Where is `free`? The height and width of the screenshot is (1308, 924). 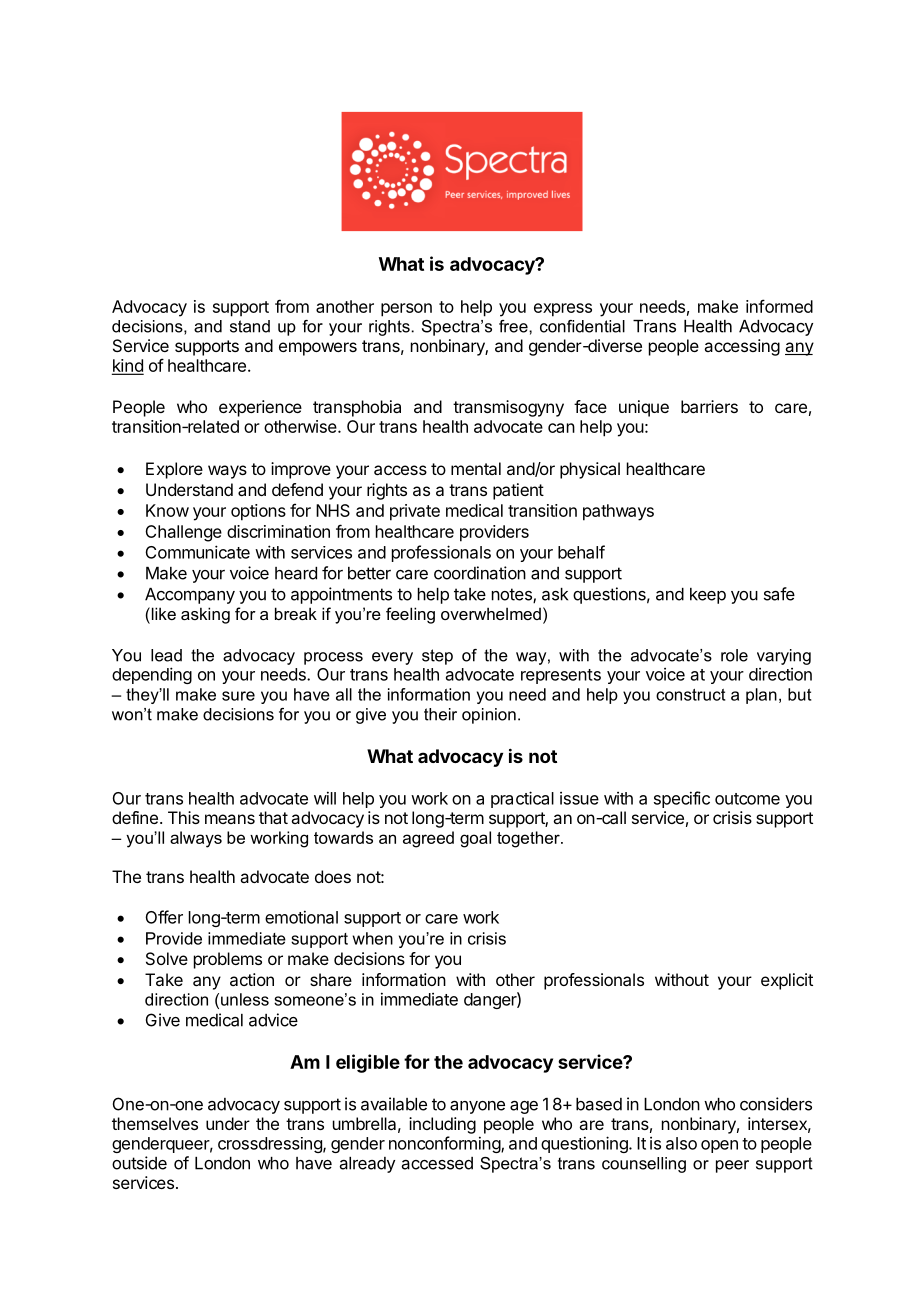 free is located at coordinates (514, 326).
